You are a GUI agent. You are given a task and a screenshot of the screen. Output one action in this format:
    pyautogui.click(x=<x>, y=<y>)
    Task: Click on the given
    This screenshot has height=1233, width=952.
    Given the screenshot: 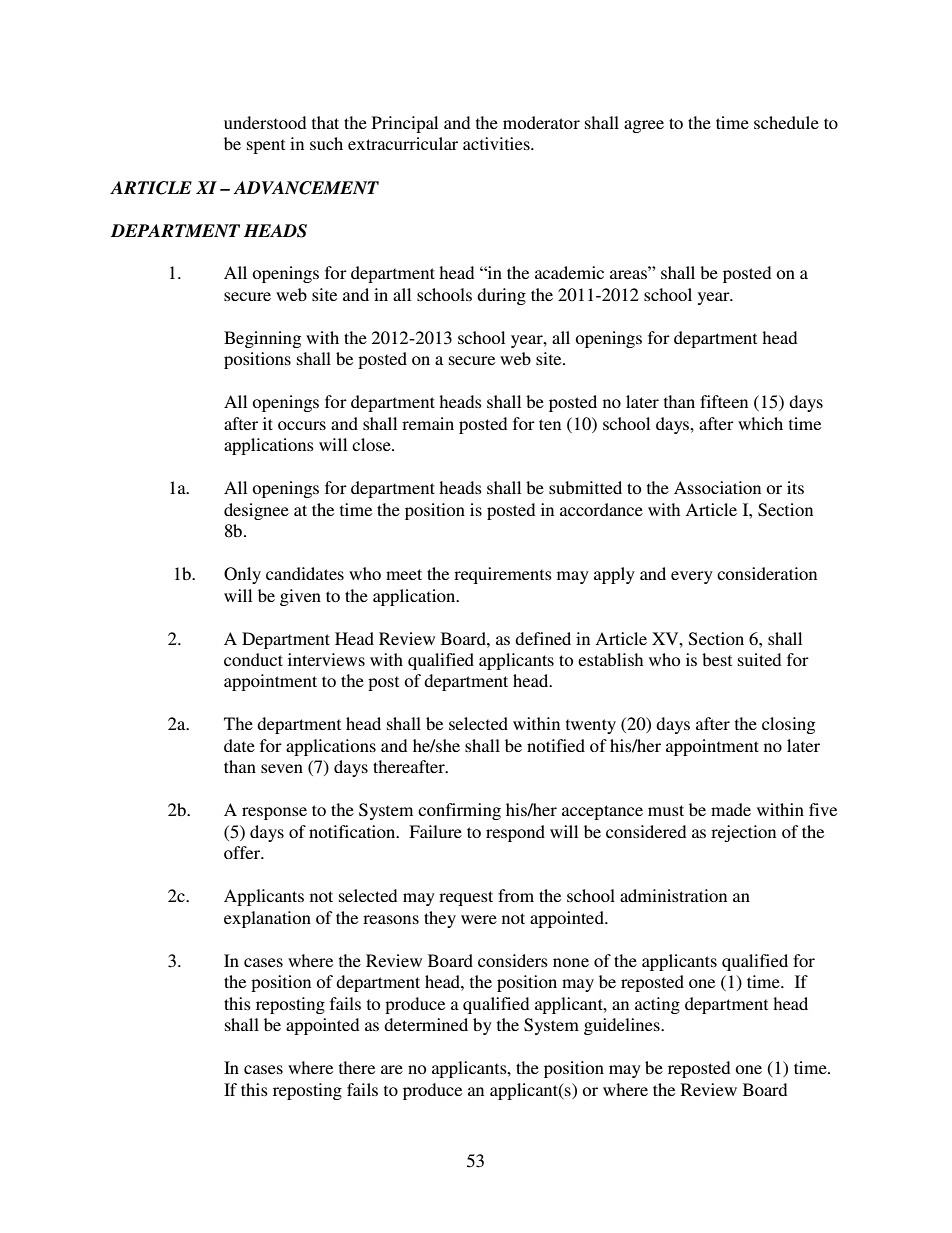 What is the action you would take?
    pyautogui.click(x=300, y=597)
